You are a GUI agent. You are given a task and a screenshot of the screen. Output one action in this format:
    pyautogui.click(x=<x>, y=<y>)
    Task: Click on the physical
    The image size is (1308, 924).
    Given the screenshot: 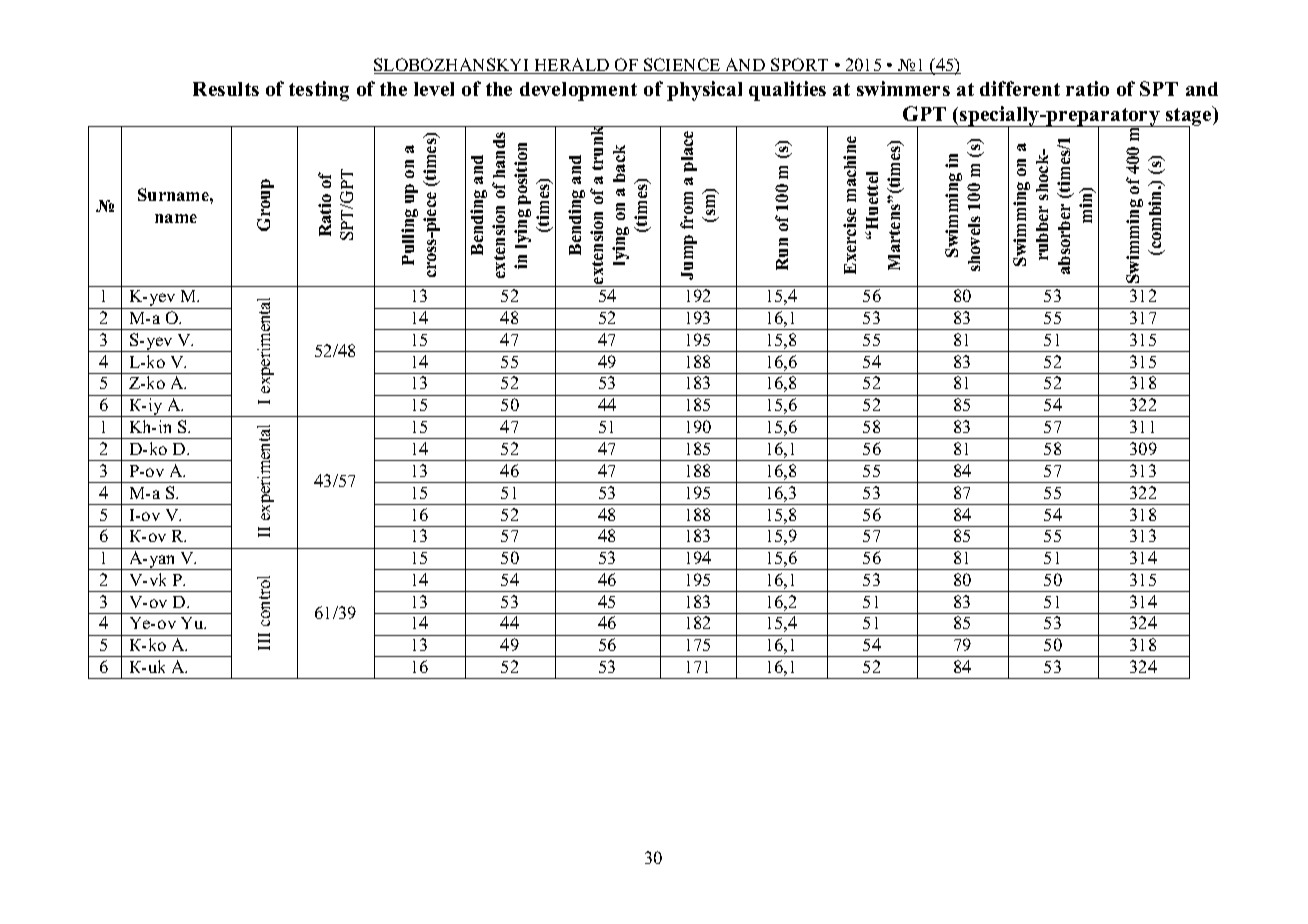 What is the action you would take?
    pyautogui.click(x=704, y=91)
